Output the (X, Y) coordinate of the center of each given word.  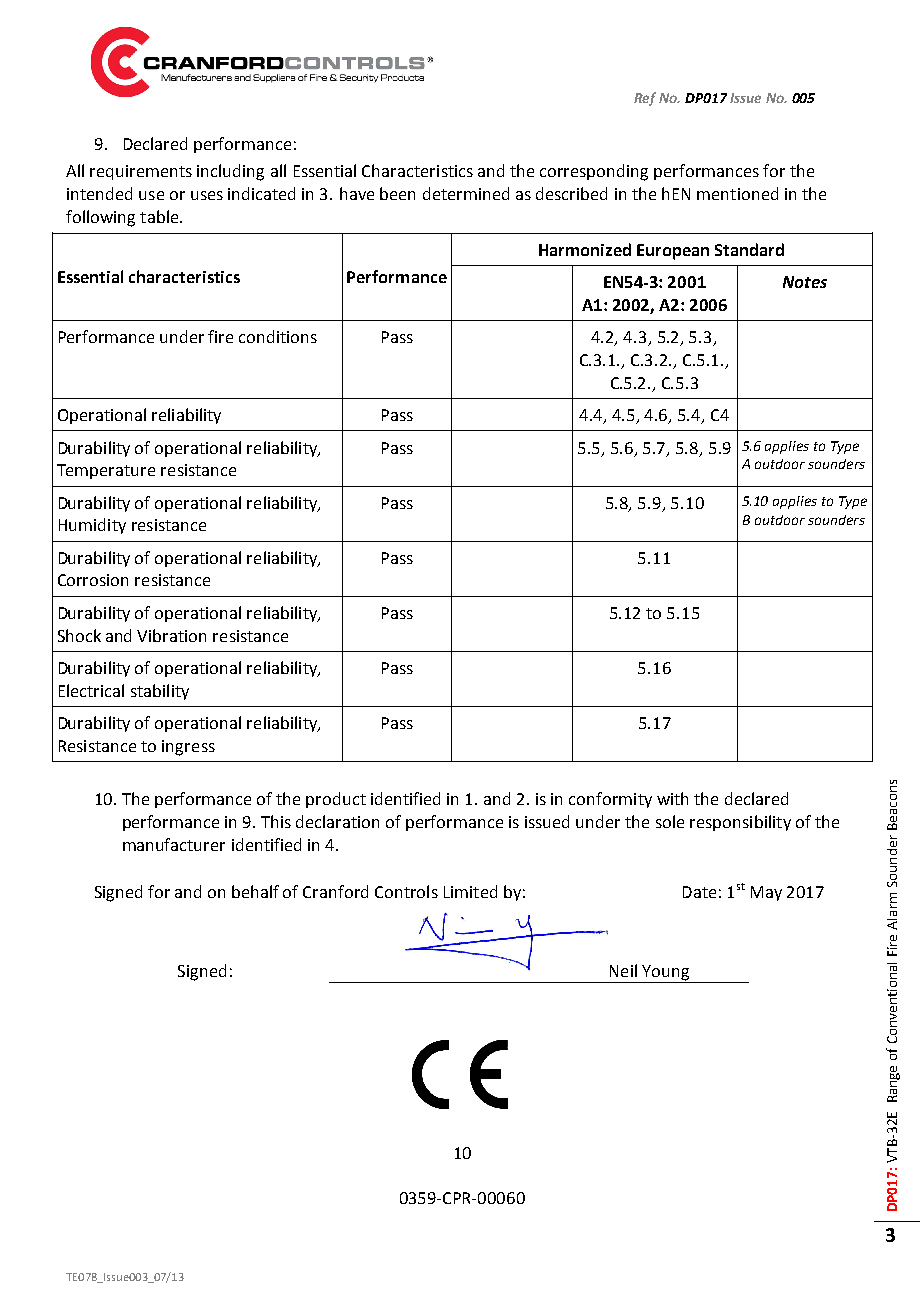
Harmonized (585, 249)
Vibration (171, 635)
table (160, 216)
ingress (188, 748)
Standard (749, 249)
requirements (141, 172)
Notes (805, 282)
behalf (255, 891)
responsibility (740, 823)
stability (160, 692)
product (336, 800)
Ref (645, 99)
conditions (278, 336)
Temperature (106, 471)
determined (466, 193)
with (672, 798)
